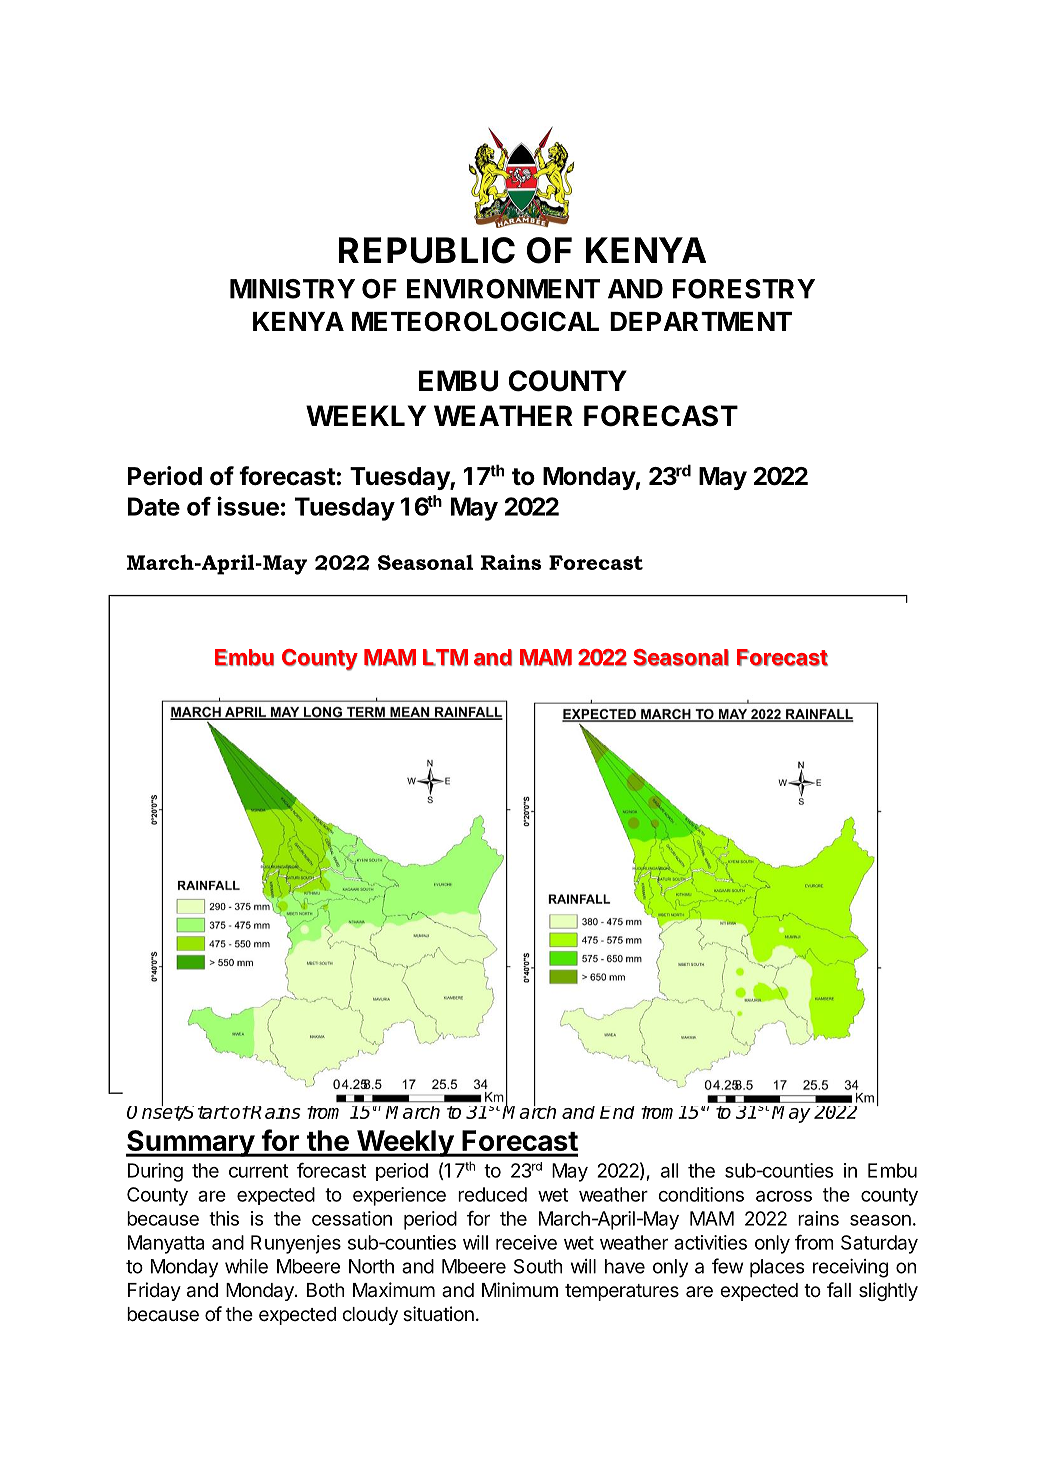  What do you see at coordinates (246, 1266) in the screenshot?
I see `while` at bounding box center [246, 1266].
